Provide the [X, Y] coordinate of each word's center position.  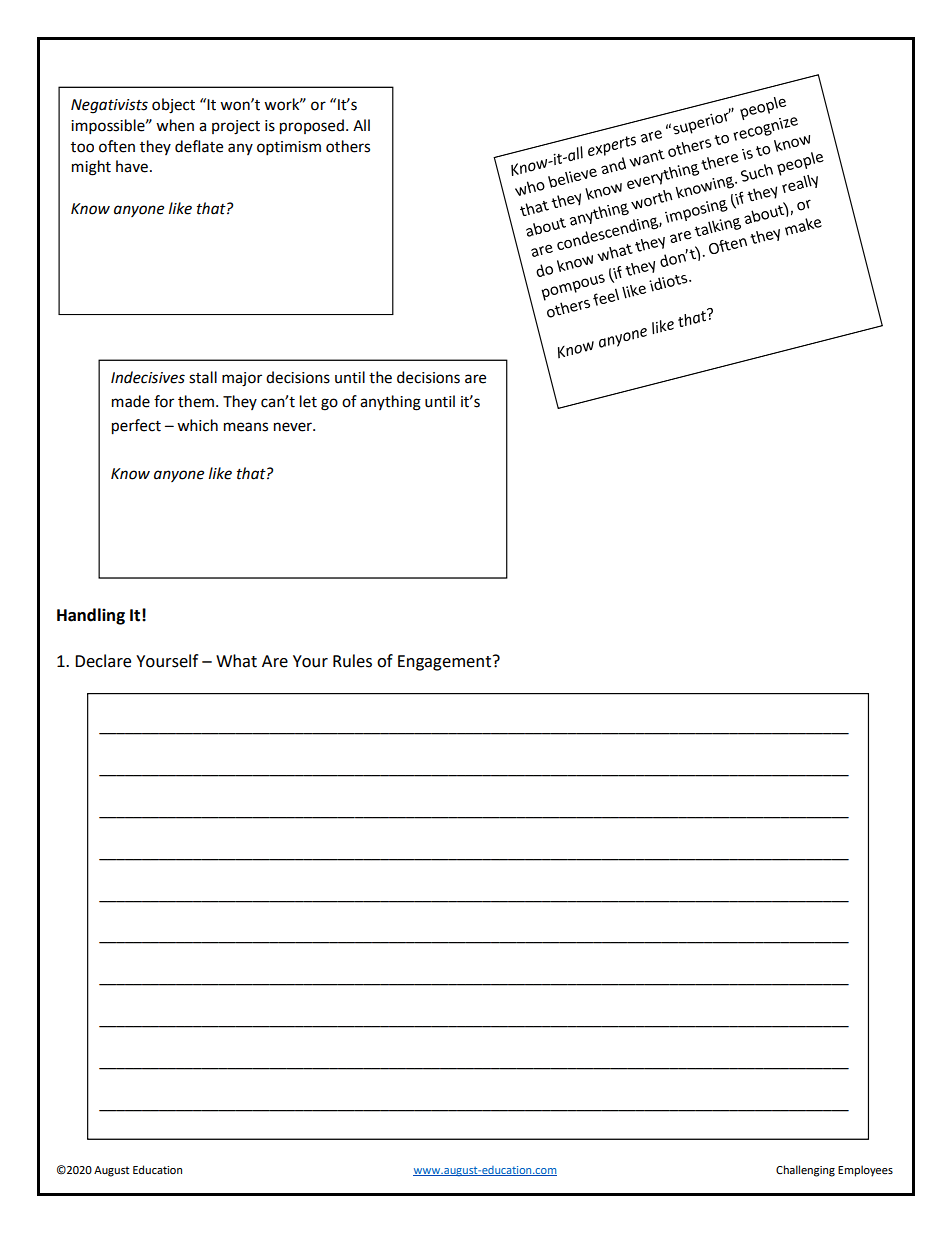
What [236, 661]
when [175, 125]
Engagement [444, 663]
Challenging [805, 1171]
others [348, 146]
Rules [352, 661]
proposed [312, 127]
